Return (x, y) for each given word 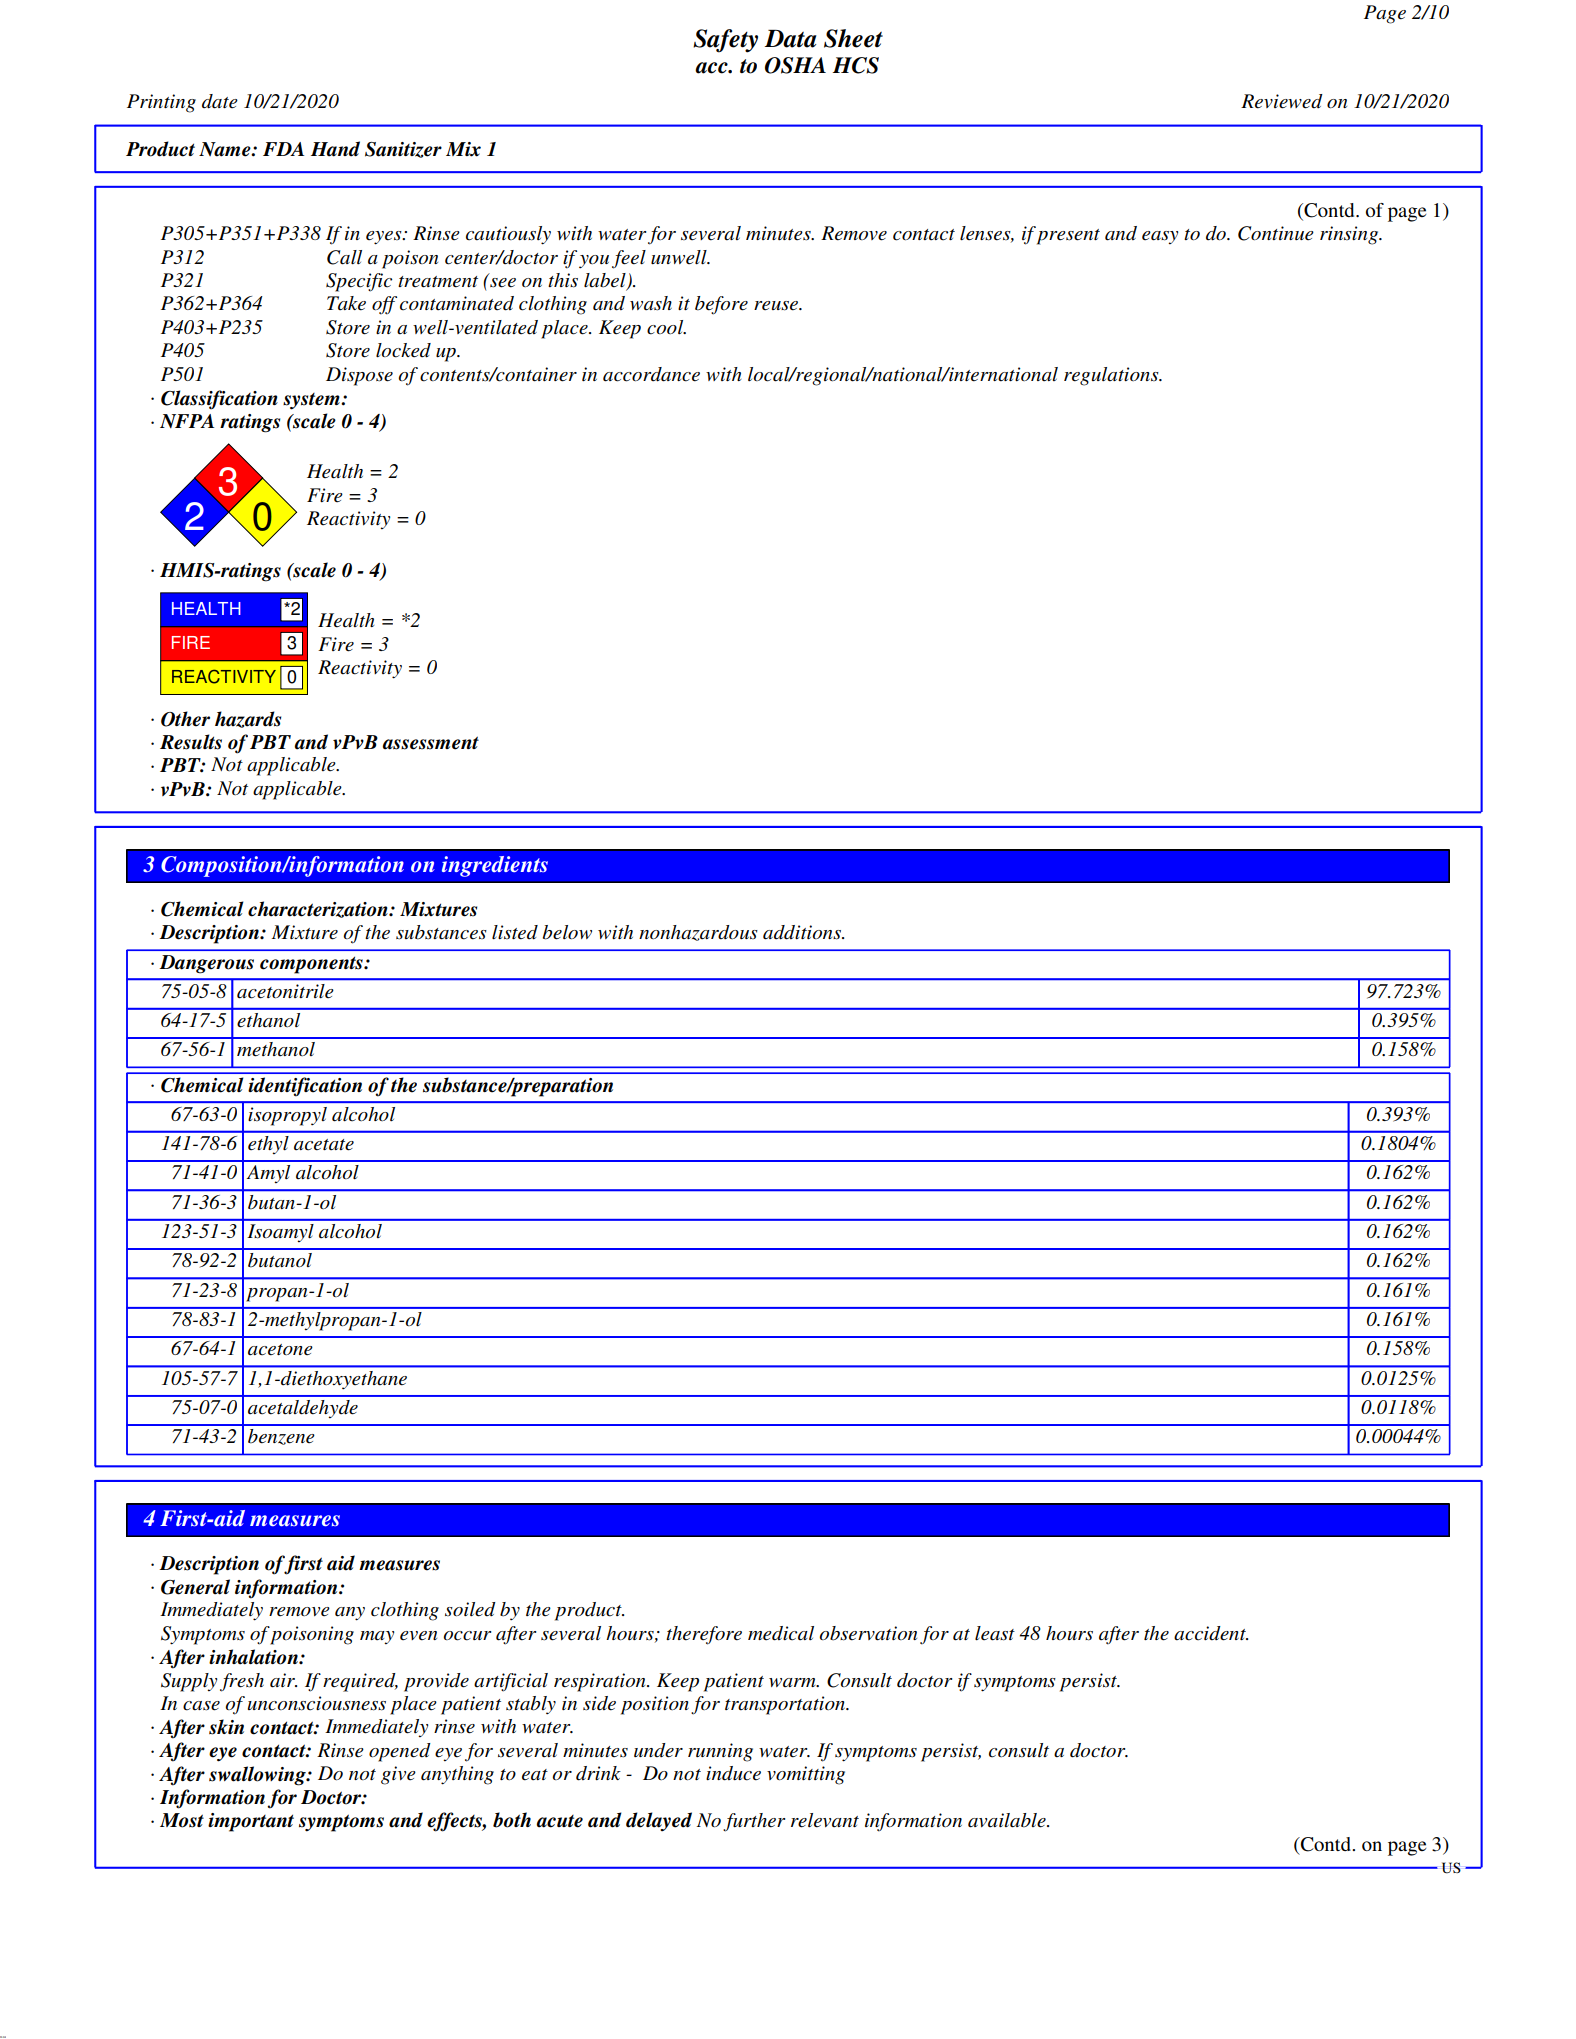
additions (803, 932)
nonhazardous (698, 933)
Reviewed (1282, 101)
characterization (319, 909)
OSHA (795, 65)
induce (733, 1773)
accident (1211, 1633)
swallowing (258, 1776)
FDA (283, 149)
